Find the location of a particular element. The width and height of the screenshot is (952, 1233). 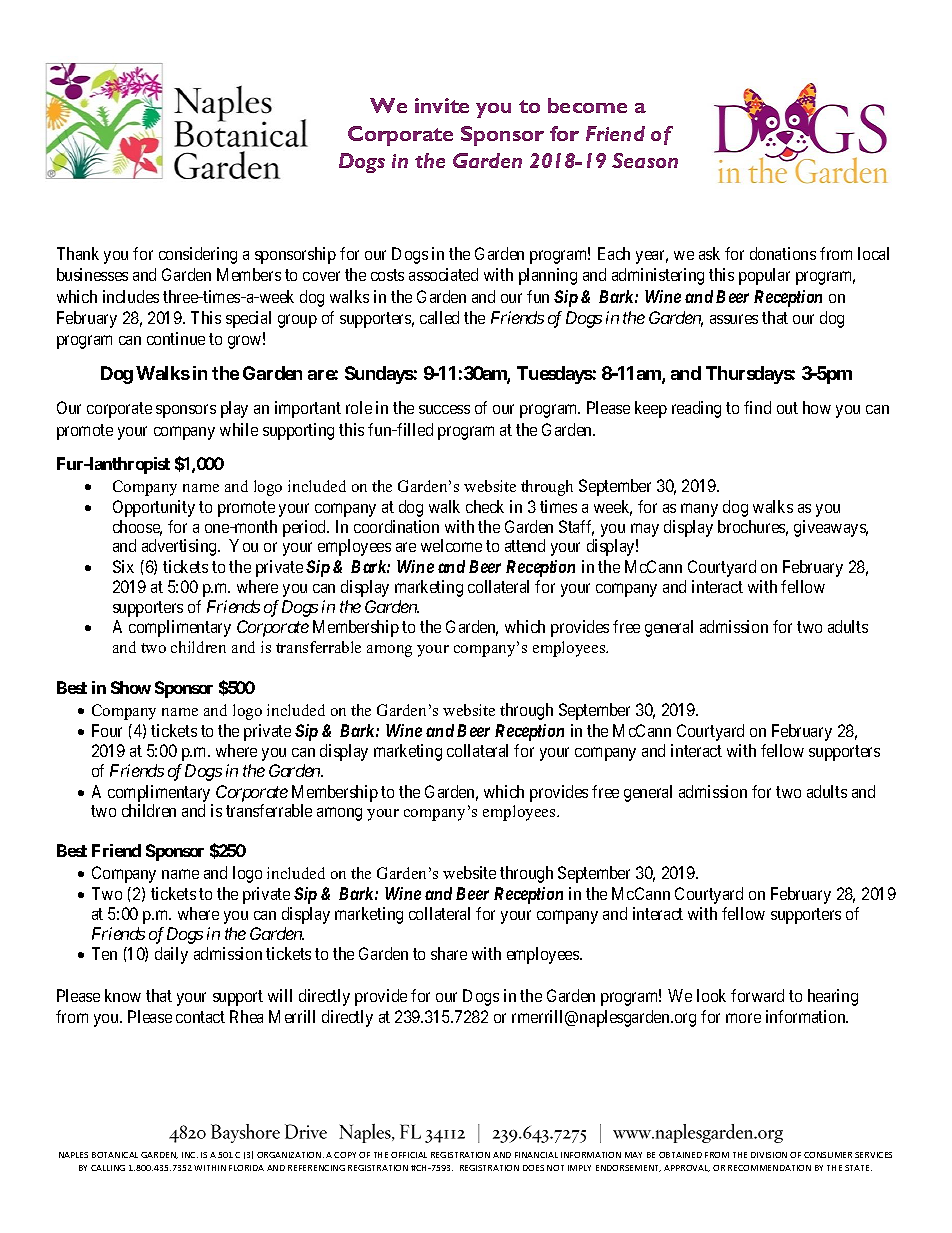

Show is located at coordinates (131, 687).
